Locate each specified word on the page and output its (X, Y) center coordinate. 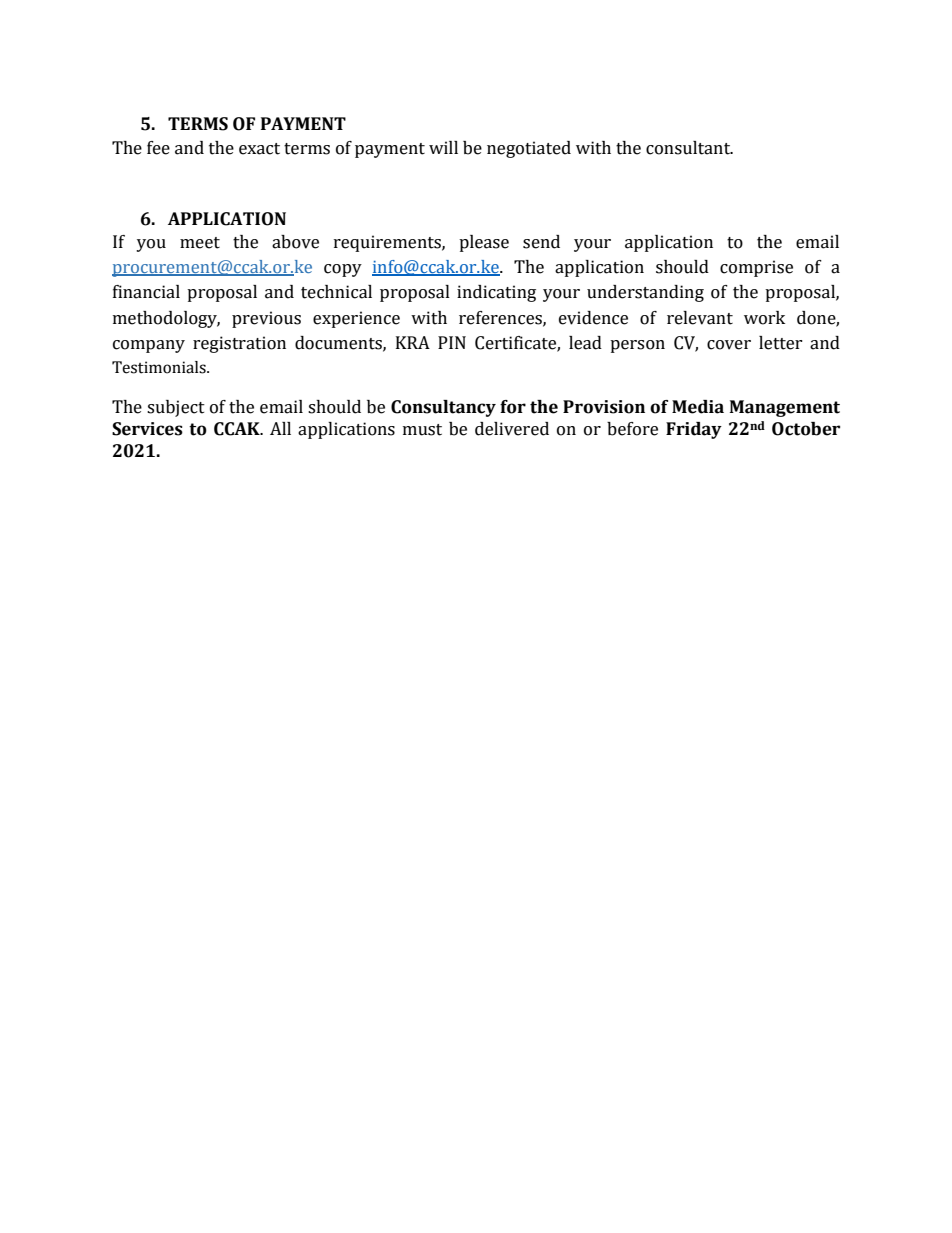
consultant (689, 148)
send (541, 242)
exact (259, 149)
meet (200, 243)
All (280, 428)
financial (146, 292)
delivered (512, 429)
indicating (496, 293)
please (484, 243)
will (443, 147)
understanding (645, 293)
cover (729, 345)
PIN (452, 342)
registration (239, 344)
